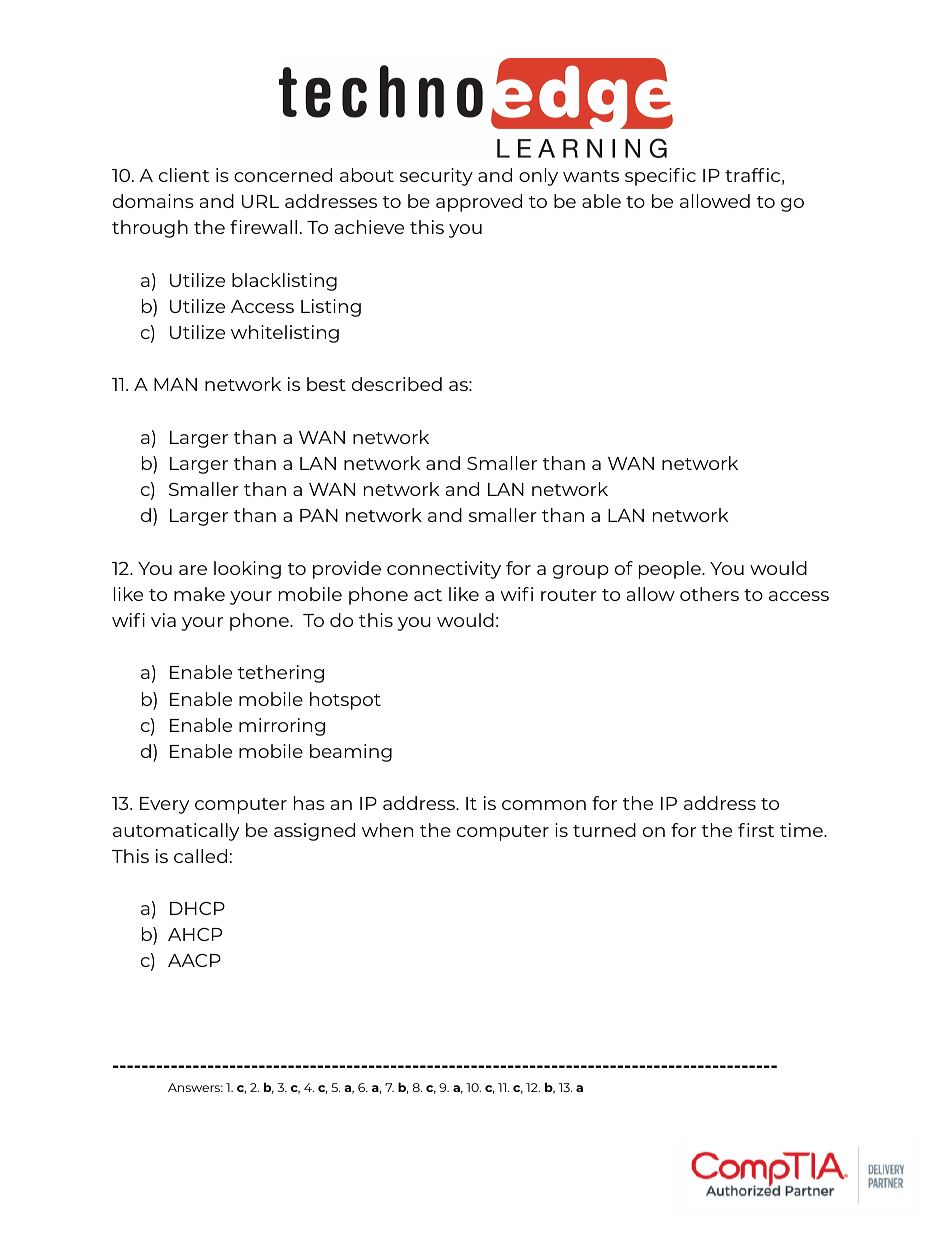 Image resolution: width=952 pixels, height=1233 pixels. What do you see at coordinates (444, 570) in the screenshot?
I see `connectivity` at bounding box center [444, 570].
